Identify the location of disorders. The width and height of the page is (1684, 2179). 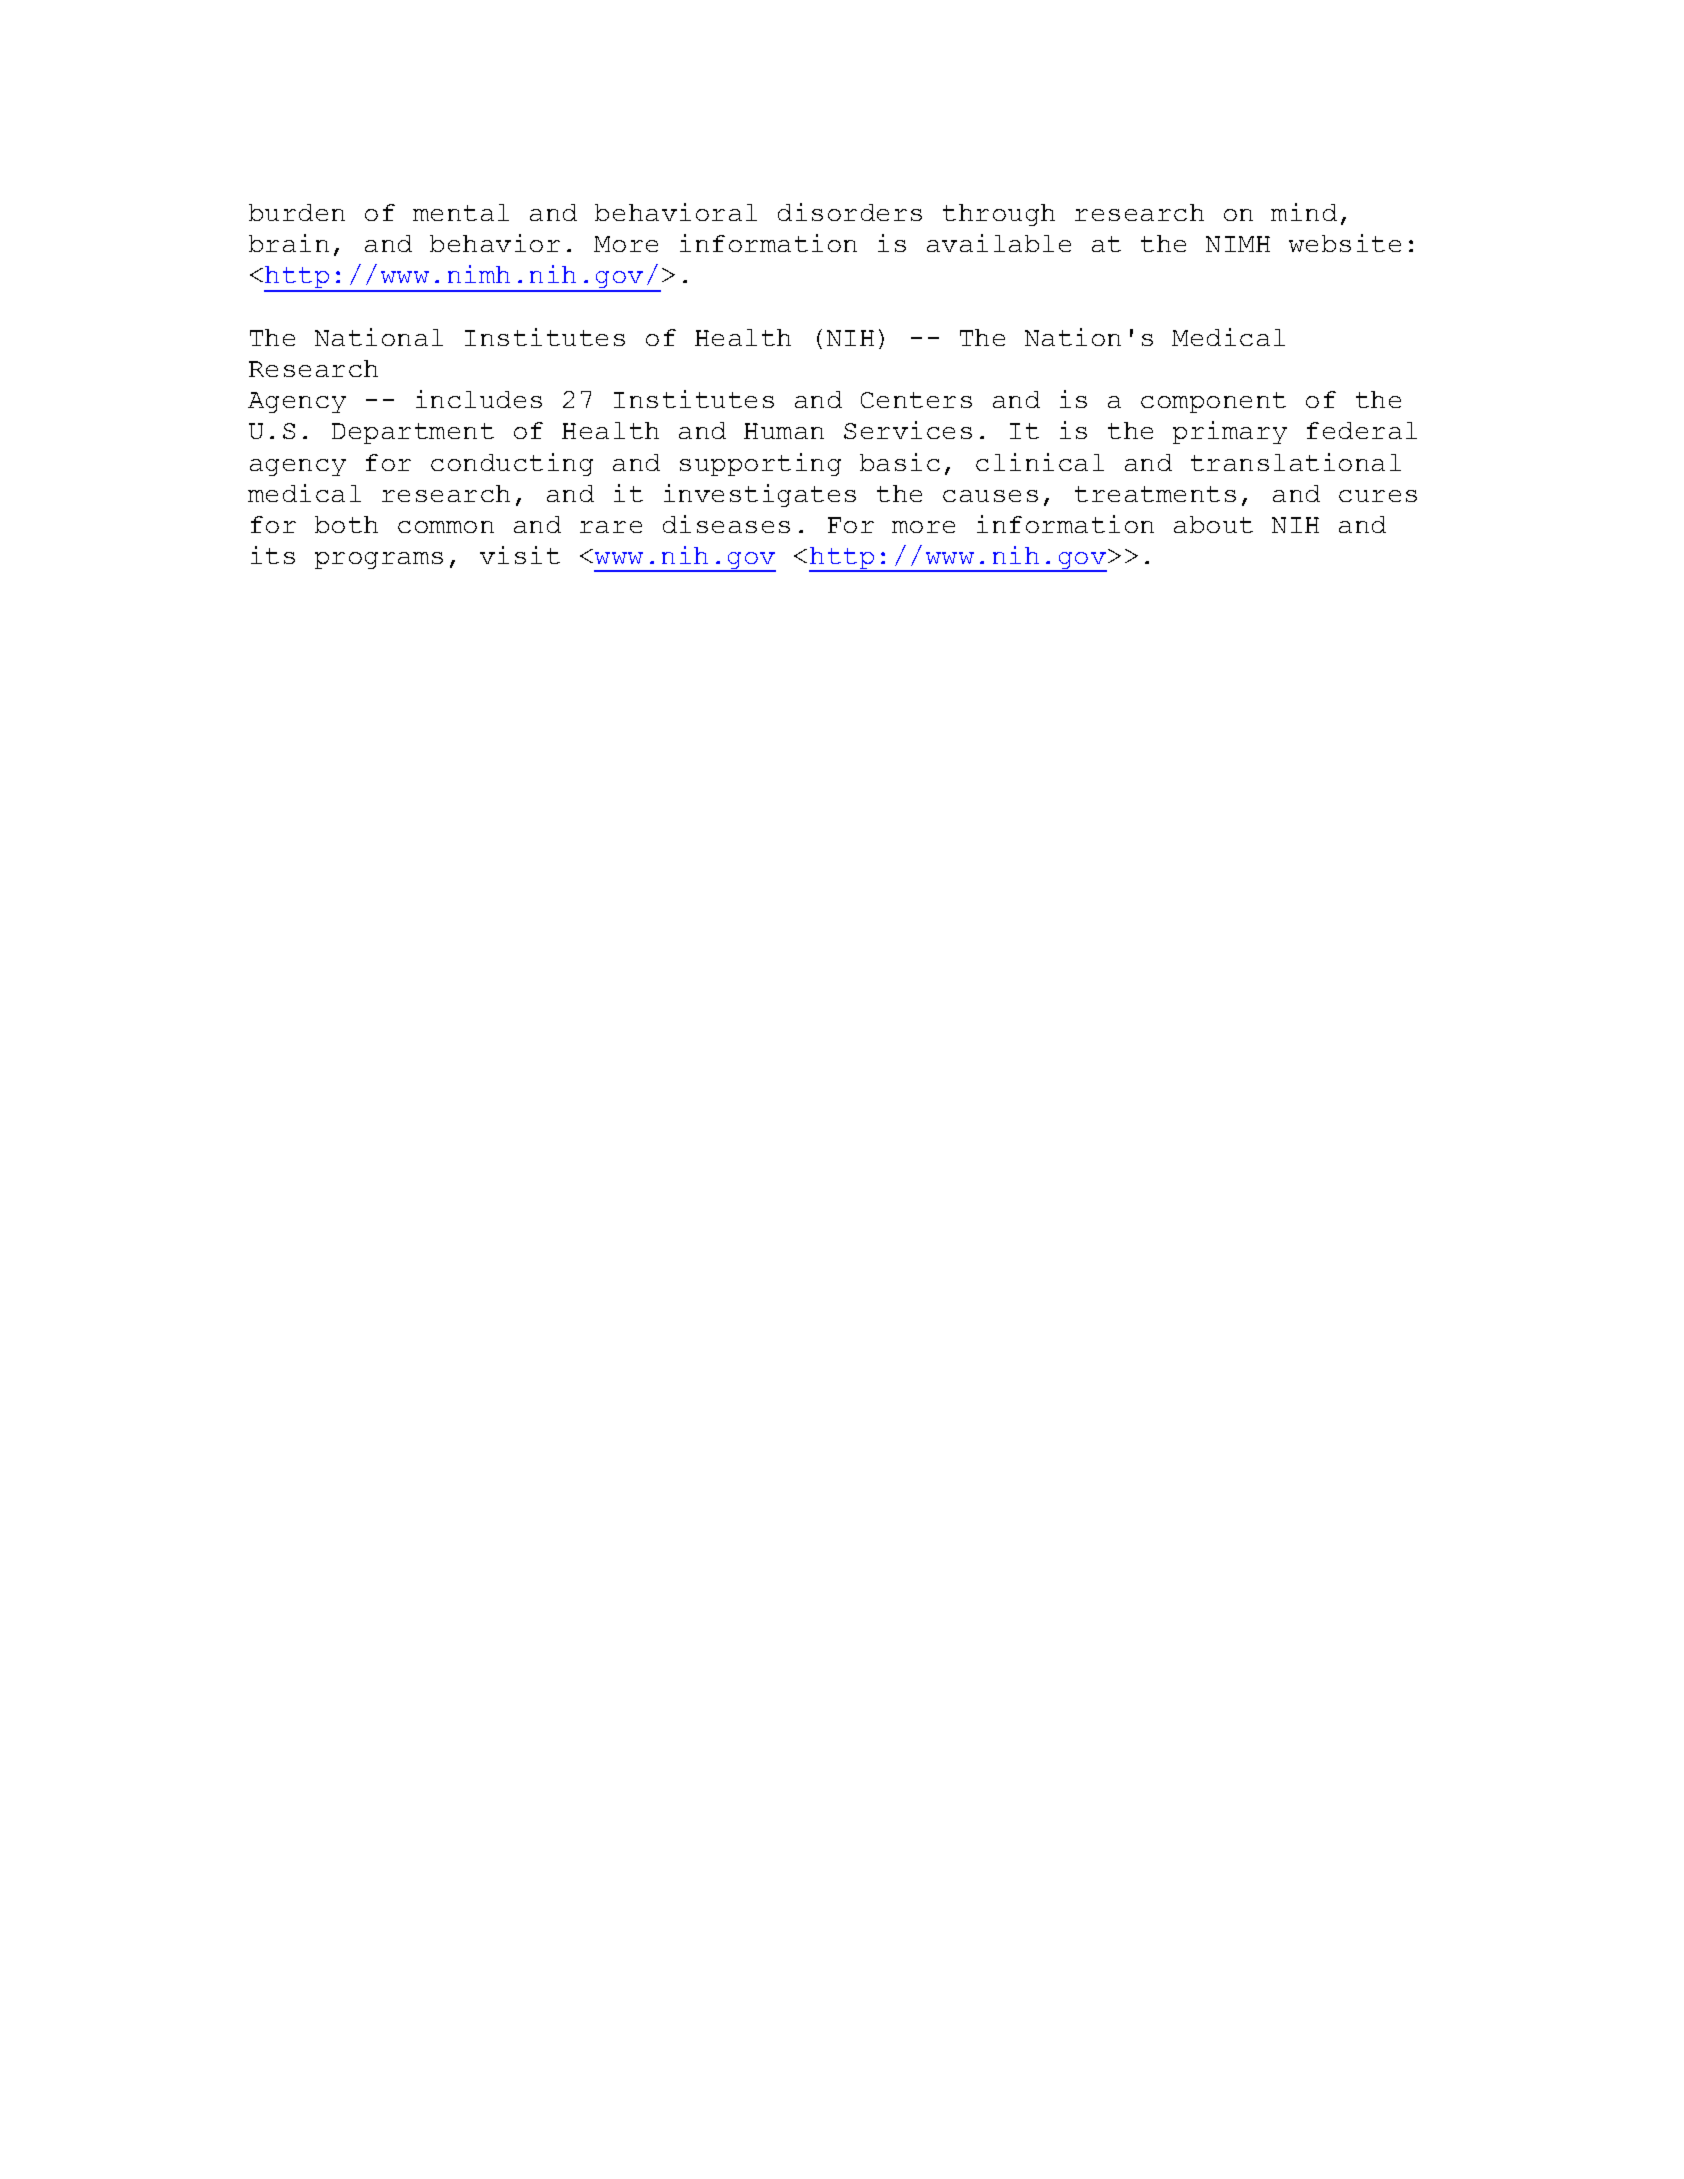
(850, 212).
